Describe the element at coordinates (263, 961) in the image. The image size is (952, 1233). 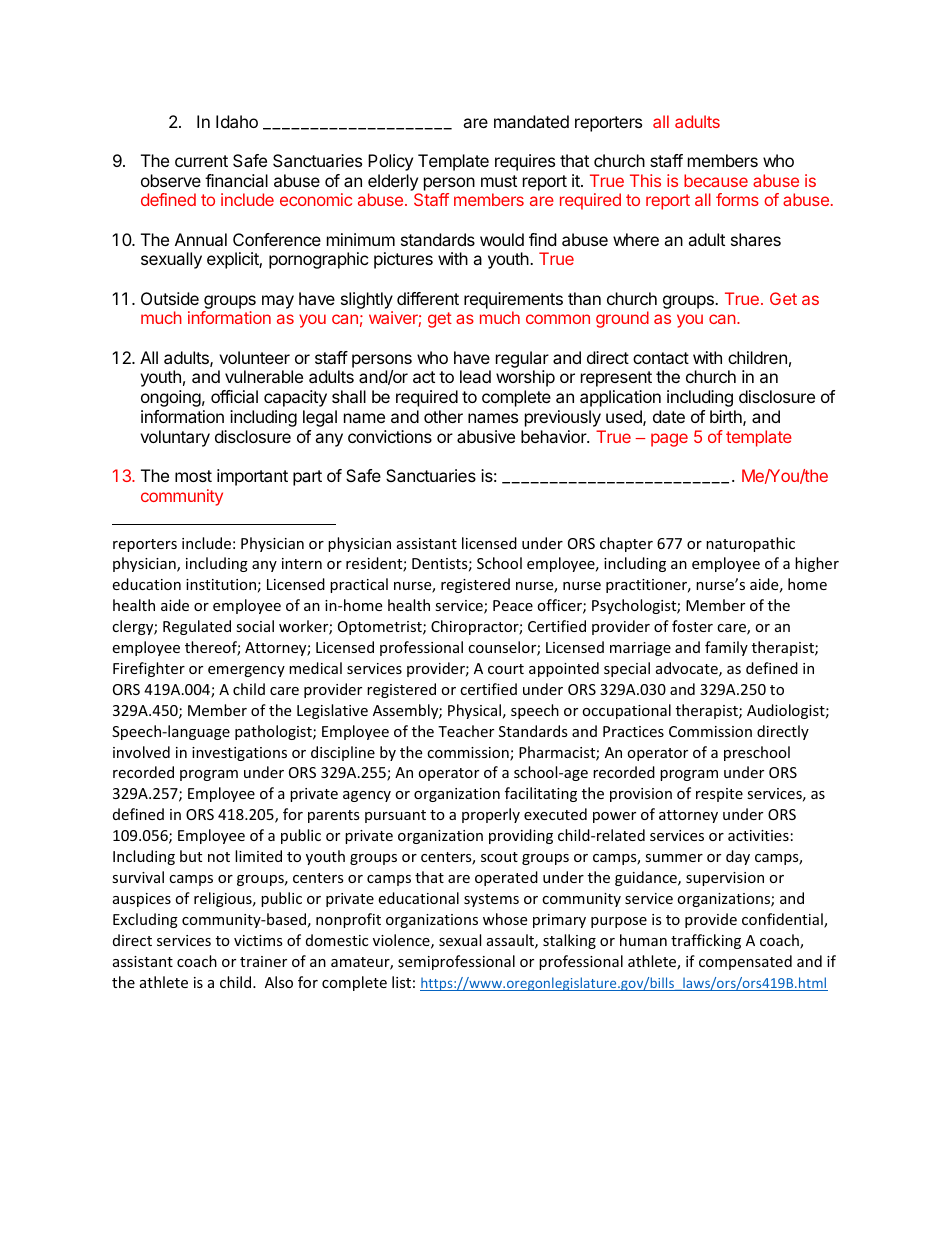
I see `trainer` at that location.
